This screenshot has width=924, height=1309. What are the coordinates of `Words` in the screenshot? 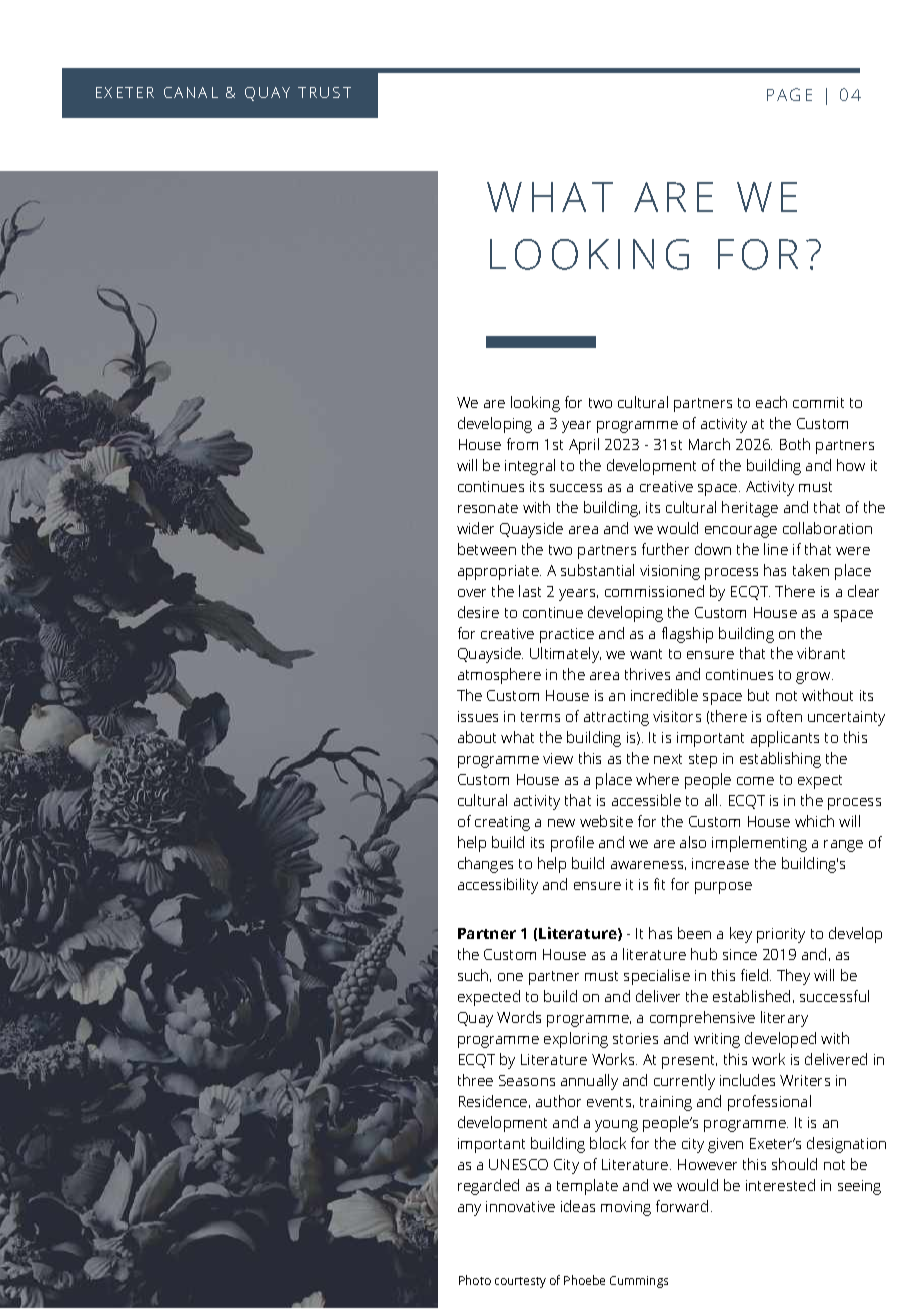 It's located at (519, 1017).
